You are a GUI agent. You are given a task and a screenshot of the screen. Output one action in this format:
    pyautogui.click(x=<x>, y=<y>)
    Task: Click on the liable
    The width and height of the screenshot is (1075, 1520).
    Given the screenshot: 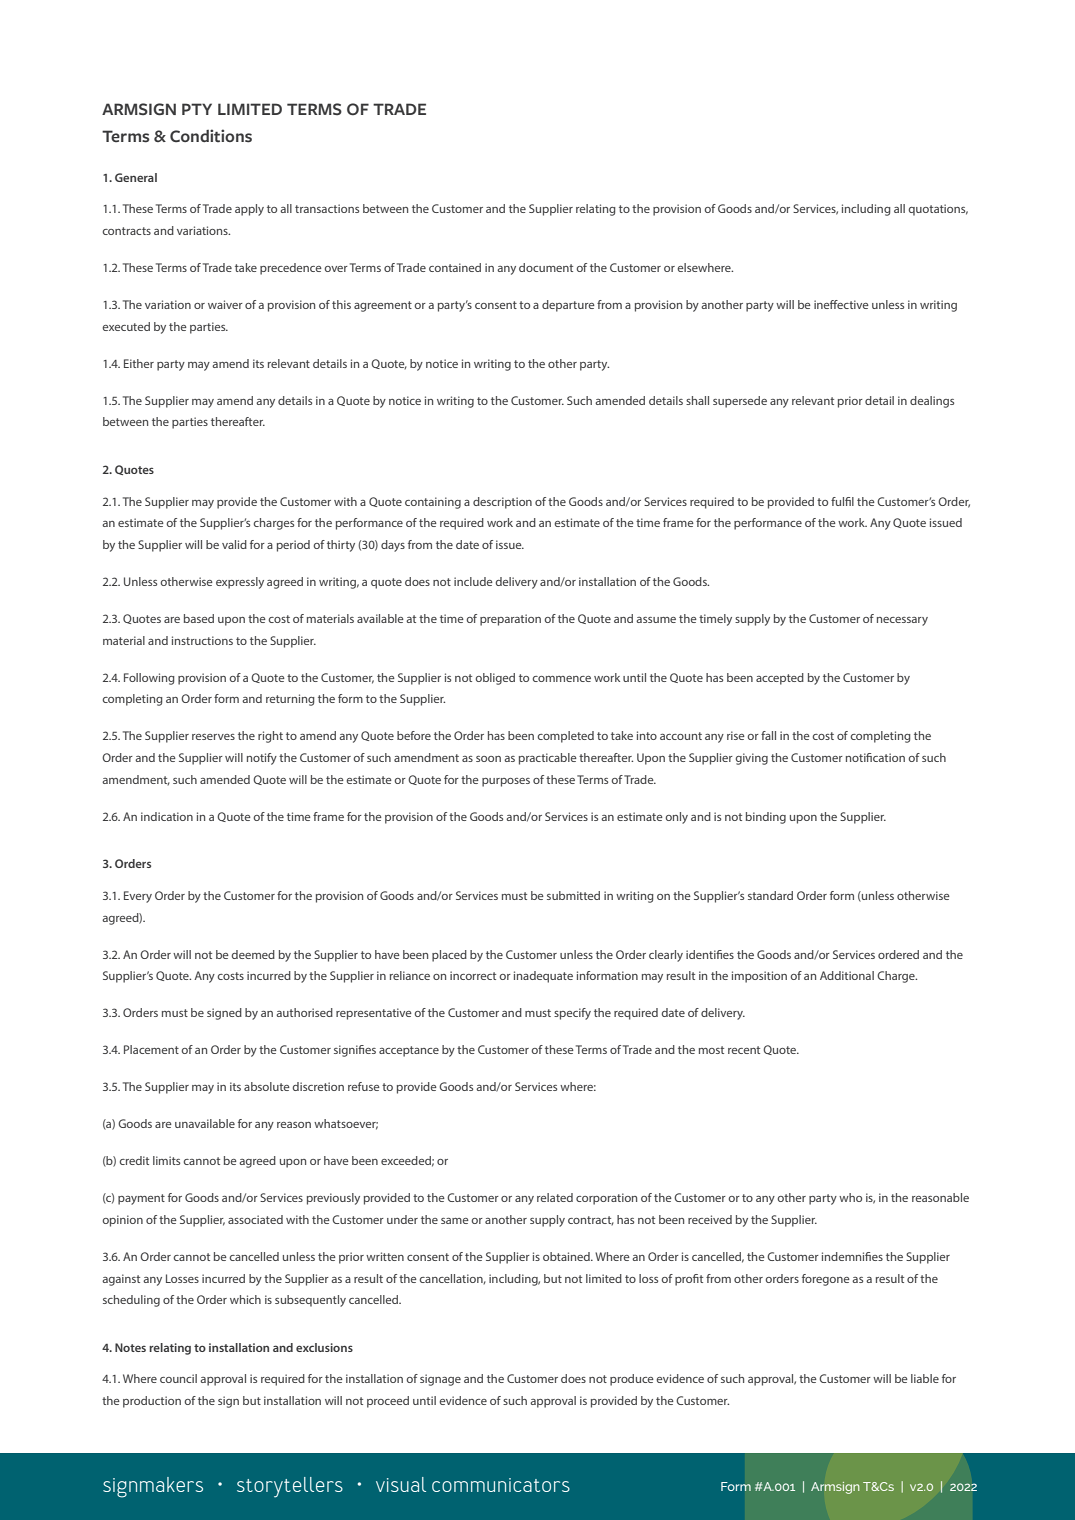 What is the action you would take?
    pyautogui.click(x=925, y=1378)
